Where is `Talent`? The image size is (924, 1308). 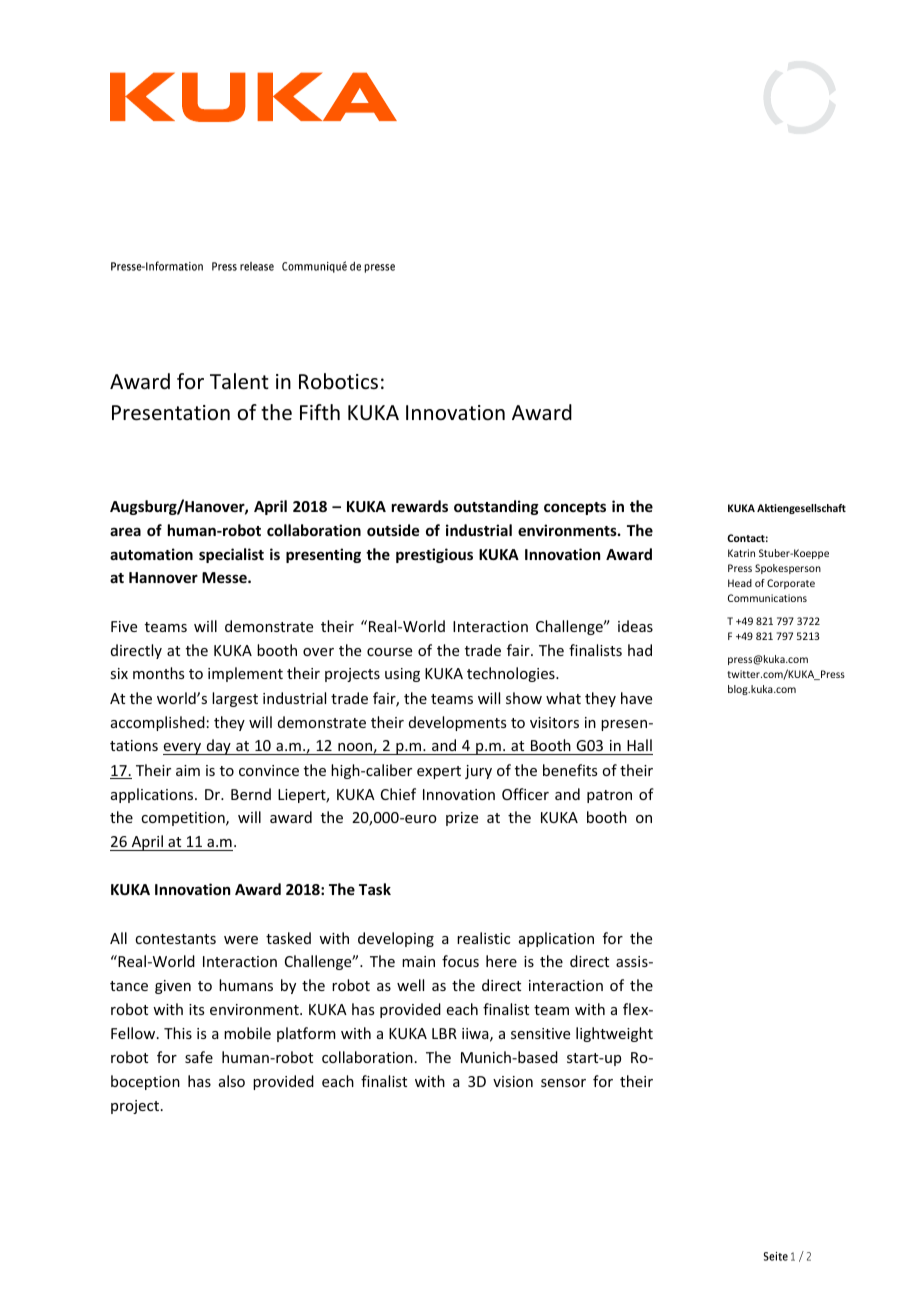
Talent is located at coordinates (239, 381).
